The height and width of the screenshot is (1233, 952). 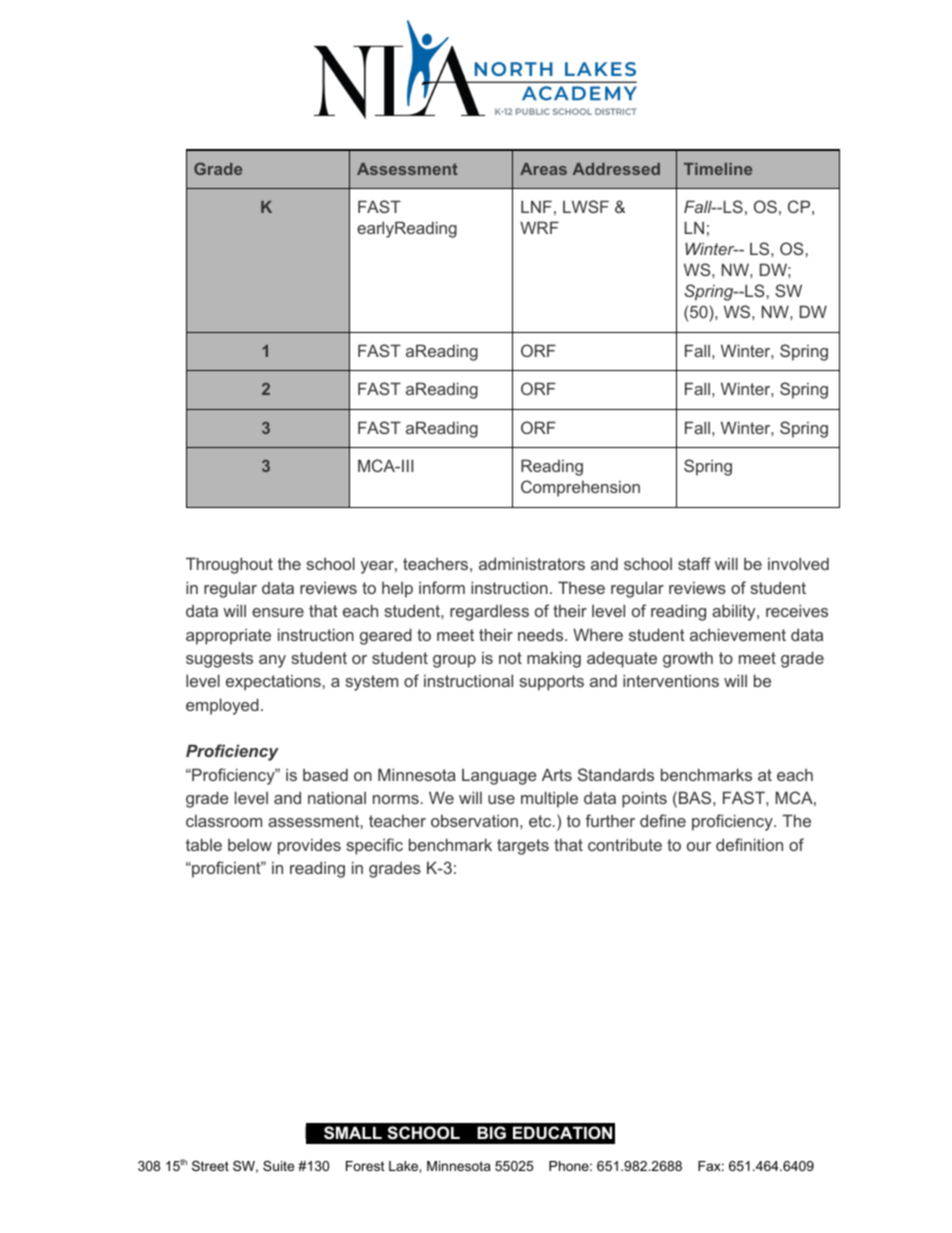 What do you see at coordinates (229, 565) in the screenshot?
I see `Throughout` at bounding box center [229, 565].
